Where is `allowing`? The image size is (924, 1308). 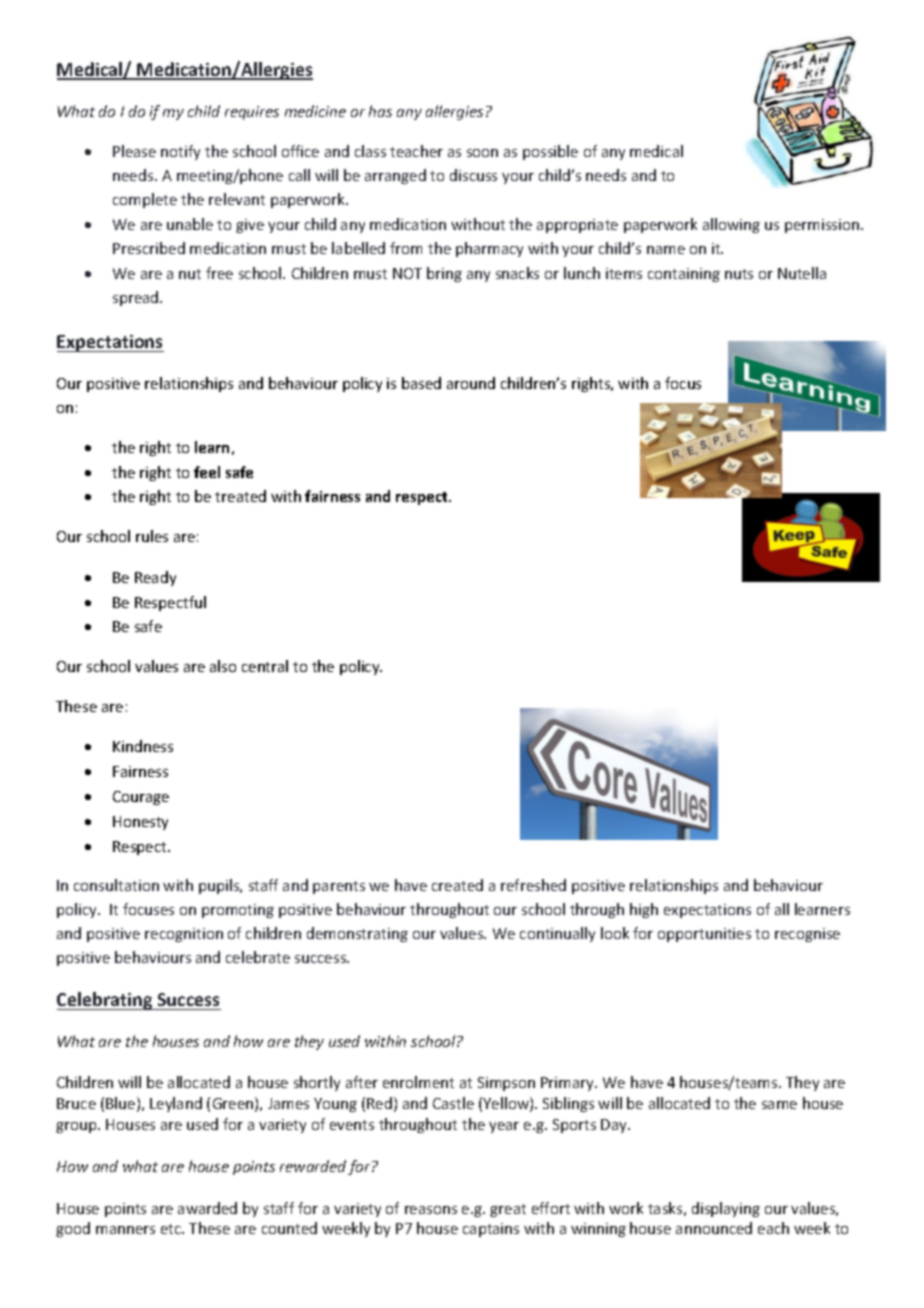 allowing is located at coordinates (731, 225).
